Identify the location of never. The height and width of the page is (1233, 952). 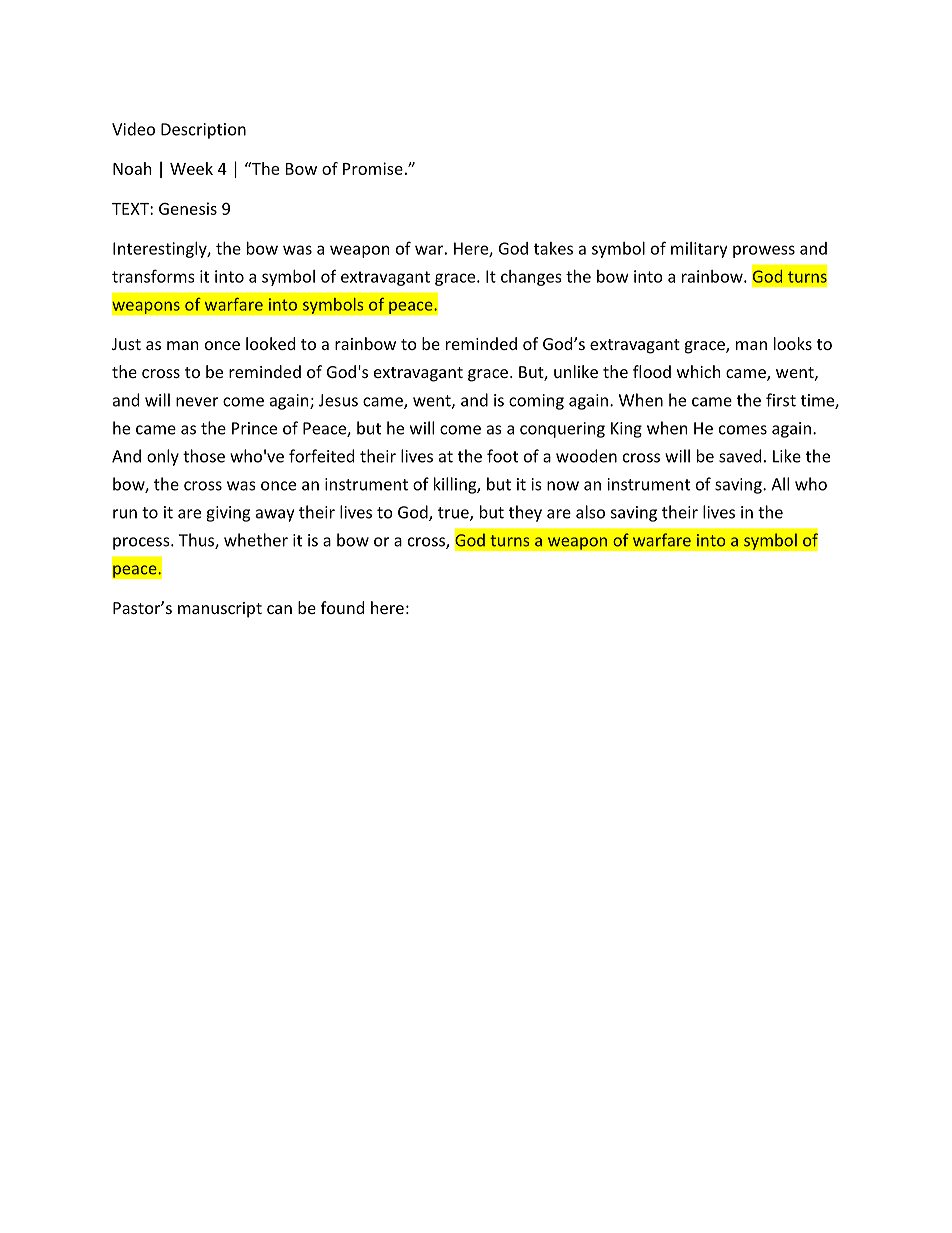
(197, 402).
